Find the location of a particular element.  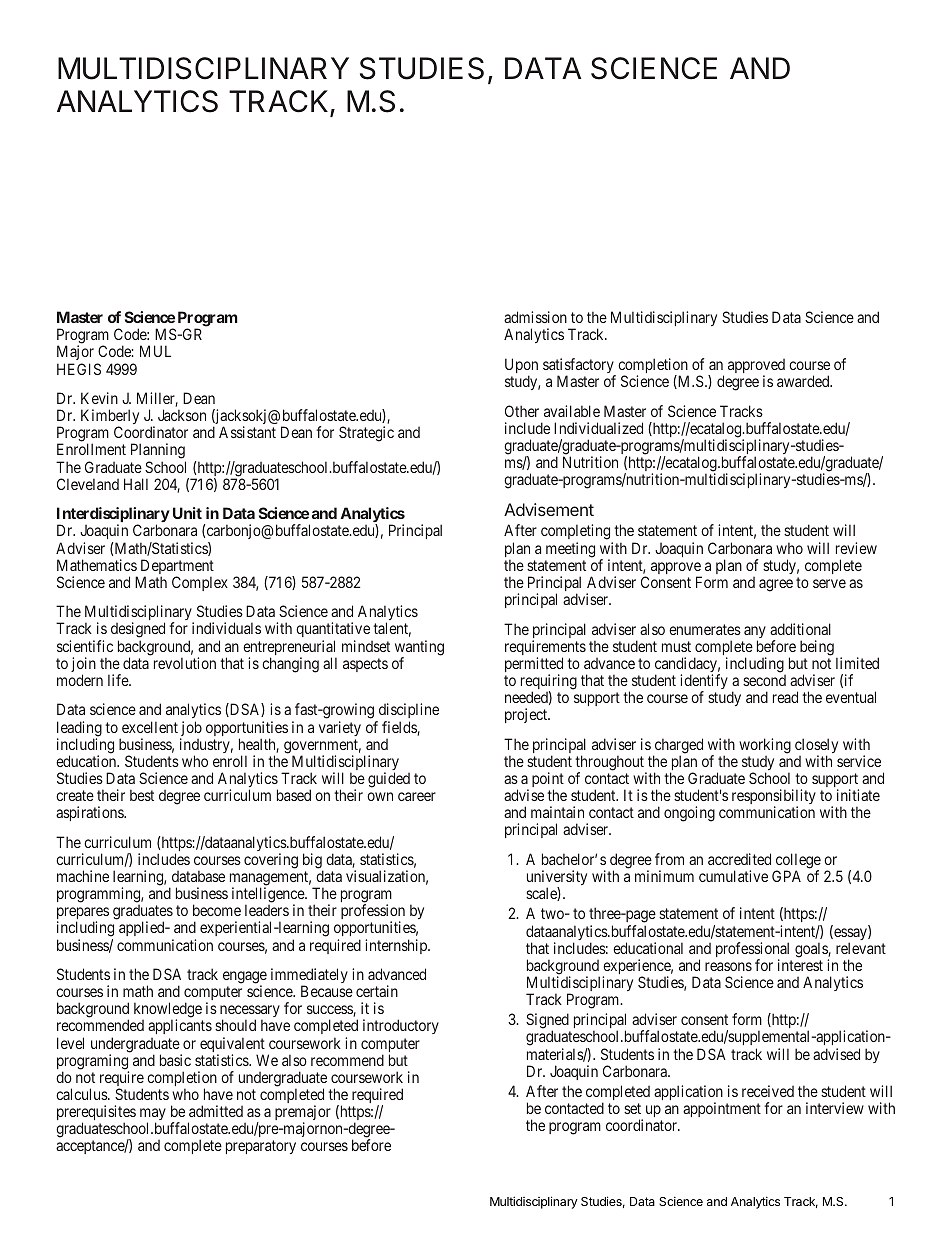

agree is located at coordinates (776, 585).
